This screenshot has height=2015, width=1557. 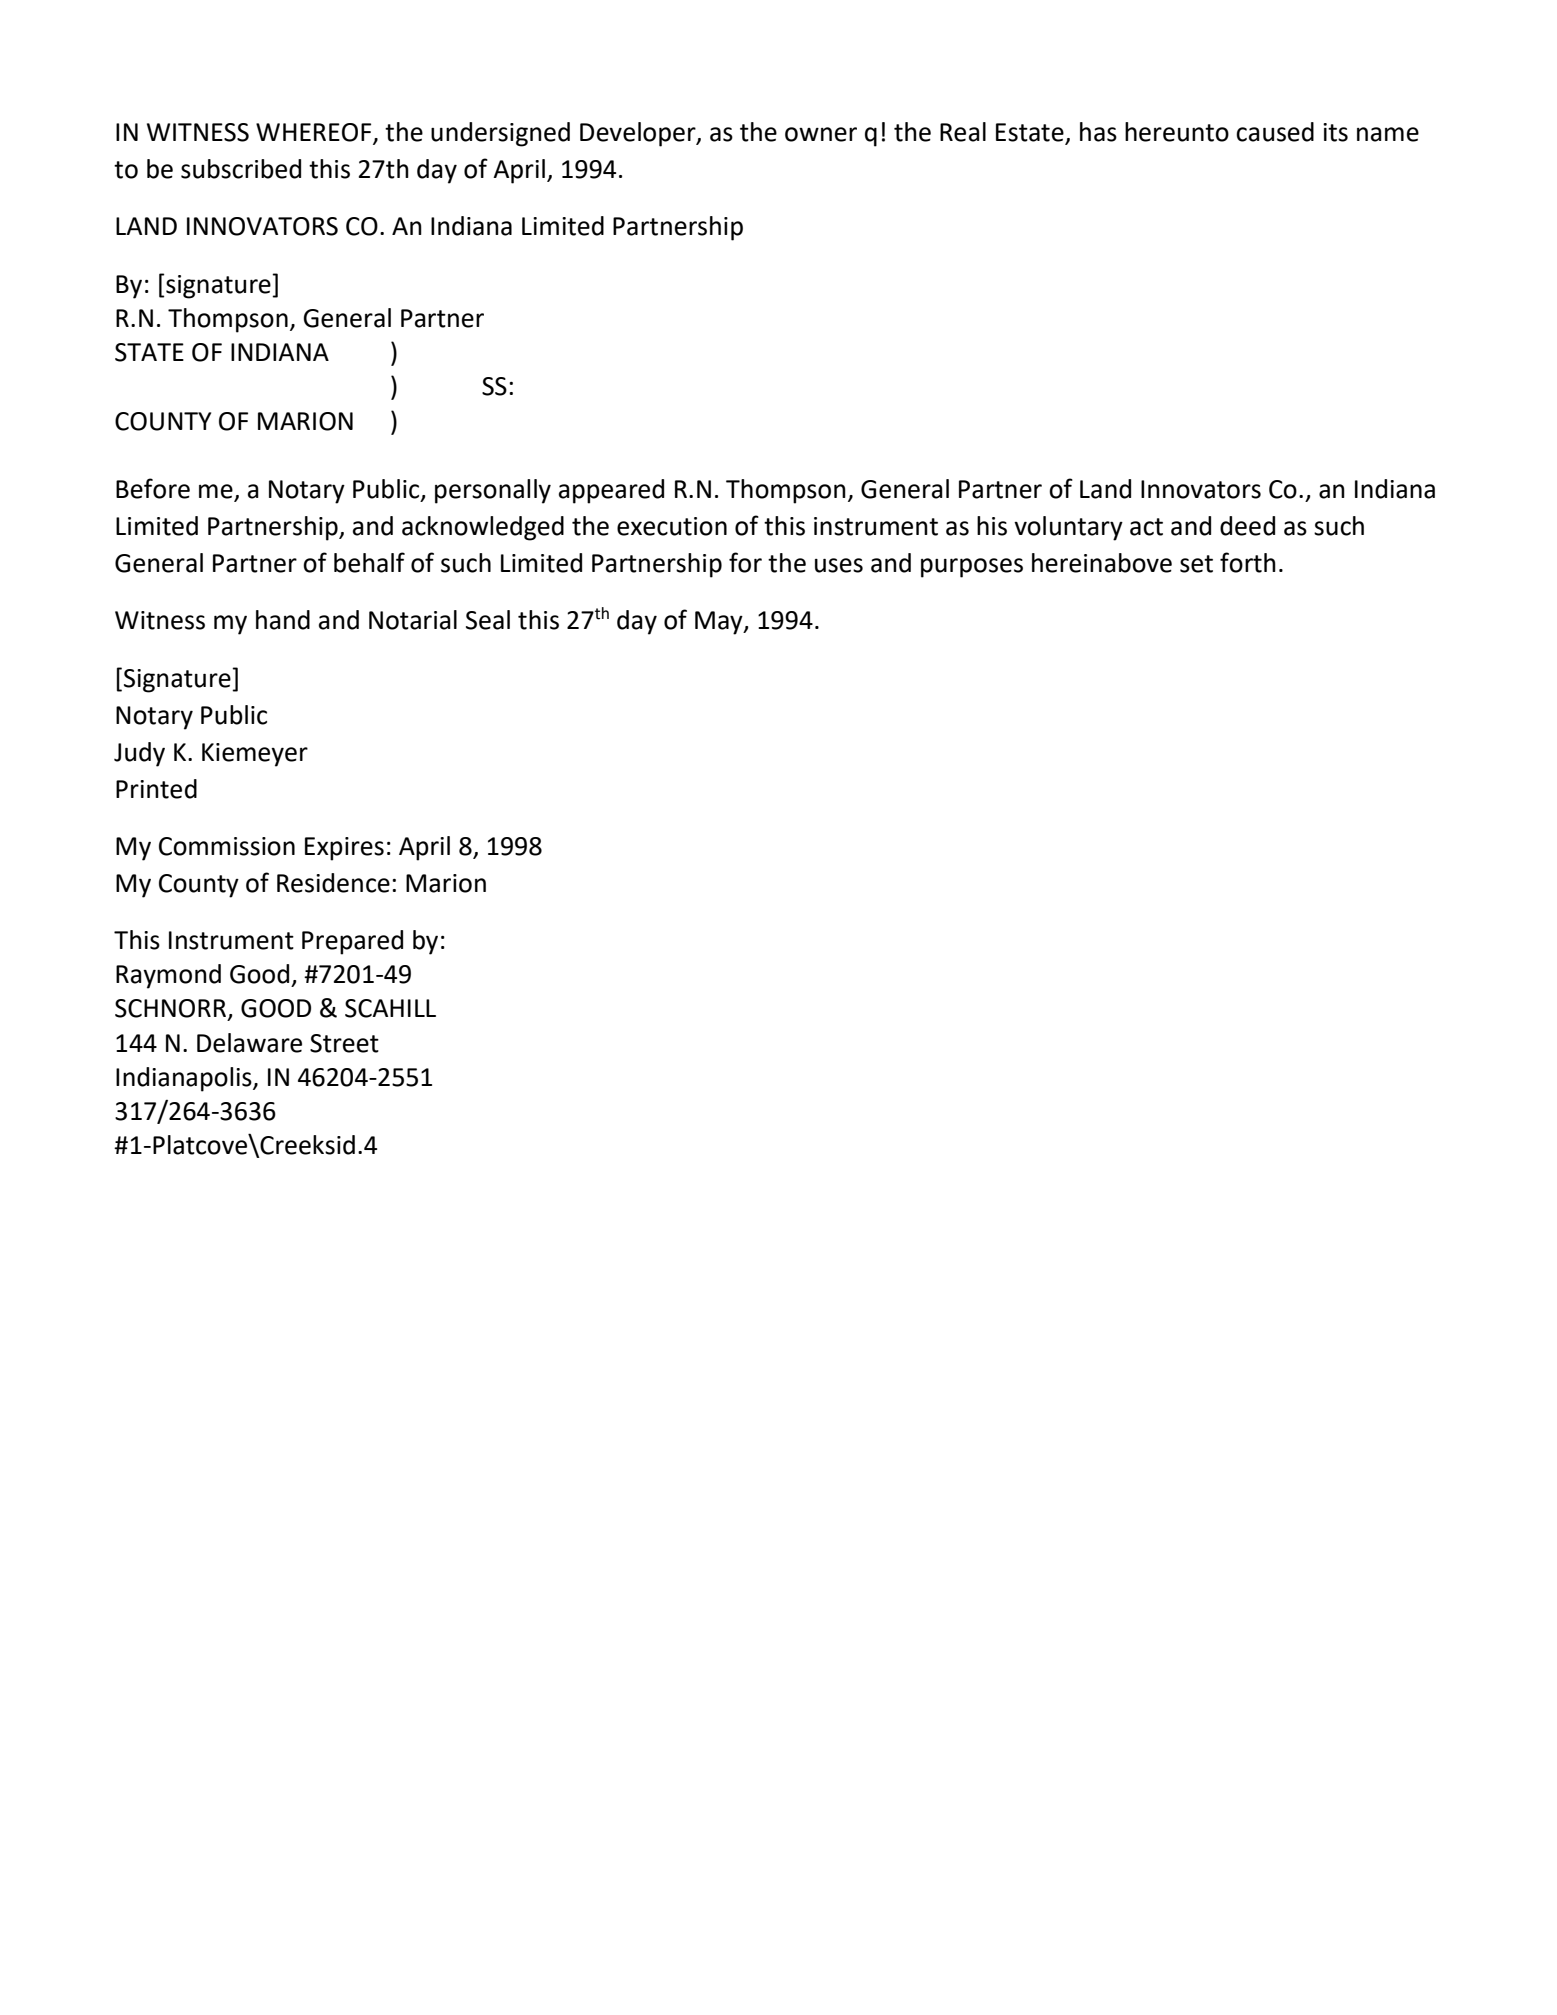 I want to click on Expires, so click(x=344, y=849).
